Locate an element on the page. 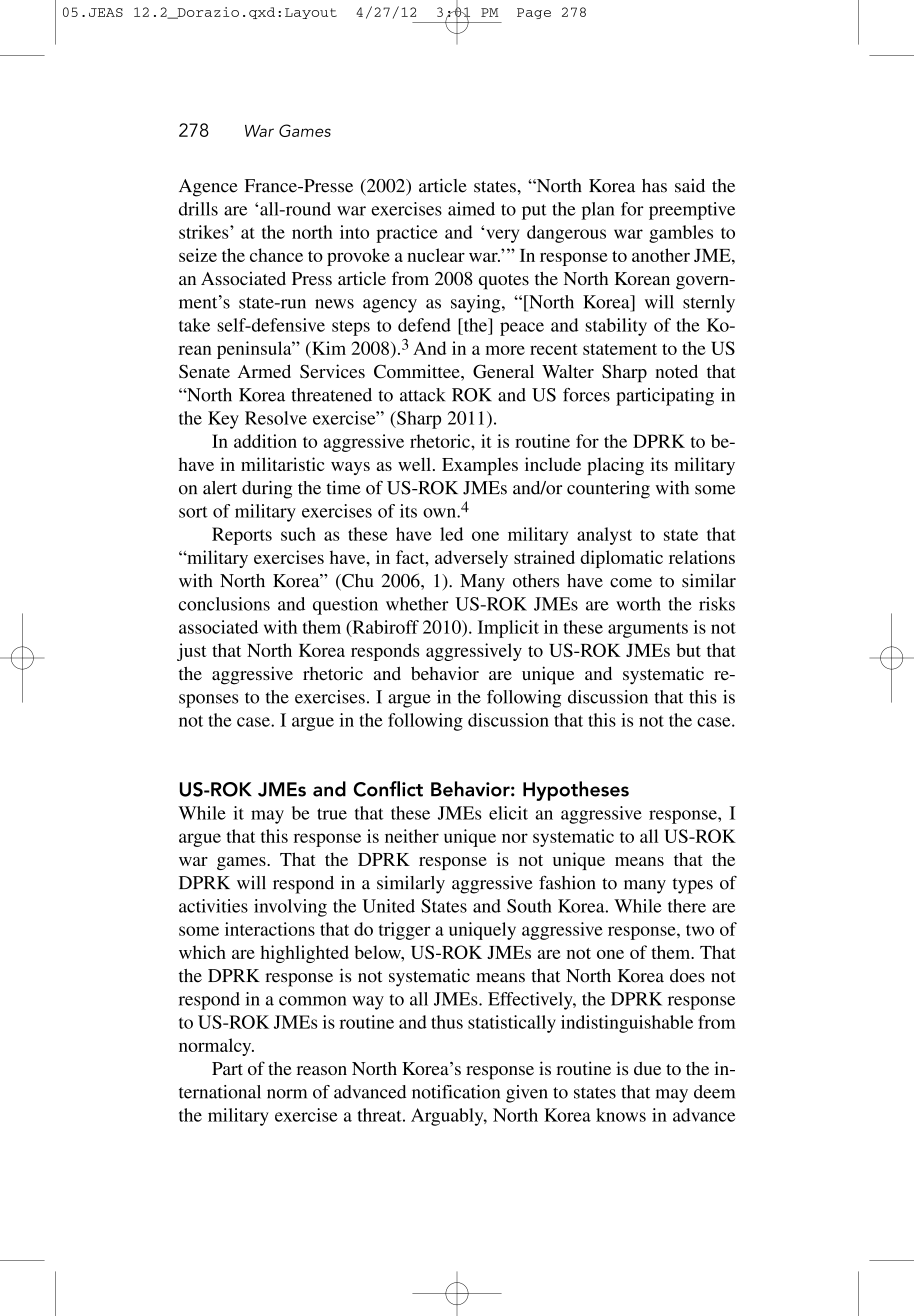 The height and width of the image is (1316, 914). Page is located at coordinates (534, 13).
